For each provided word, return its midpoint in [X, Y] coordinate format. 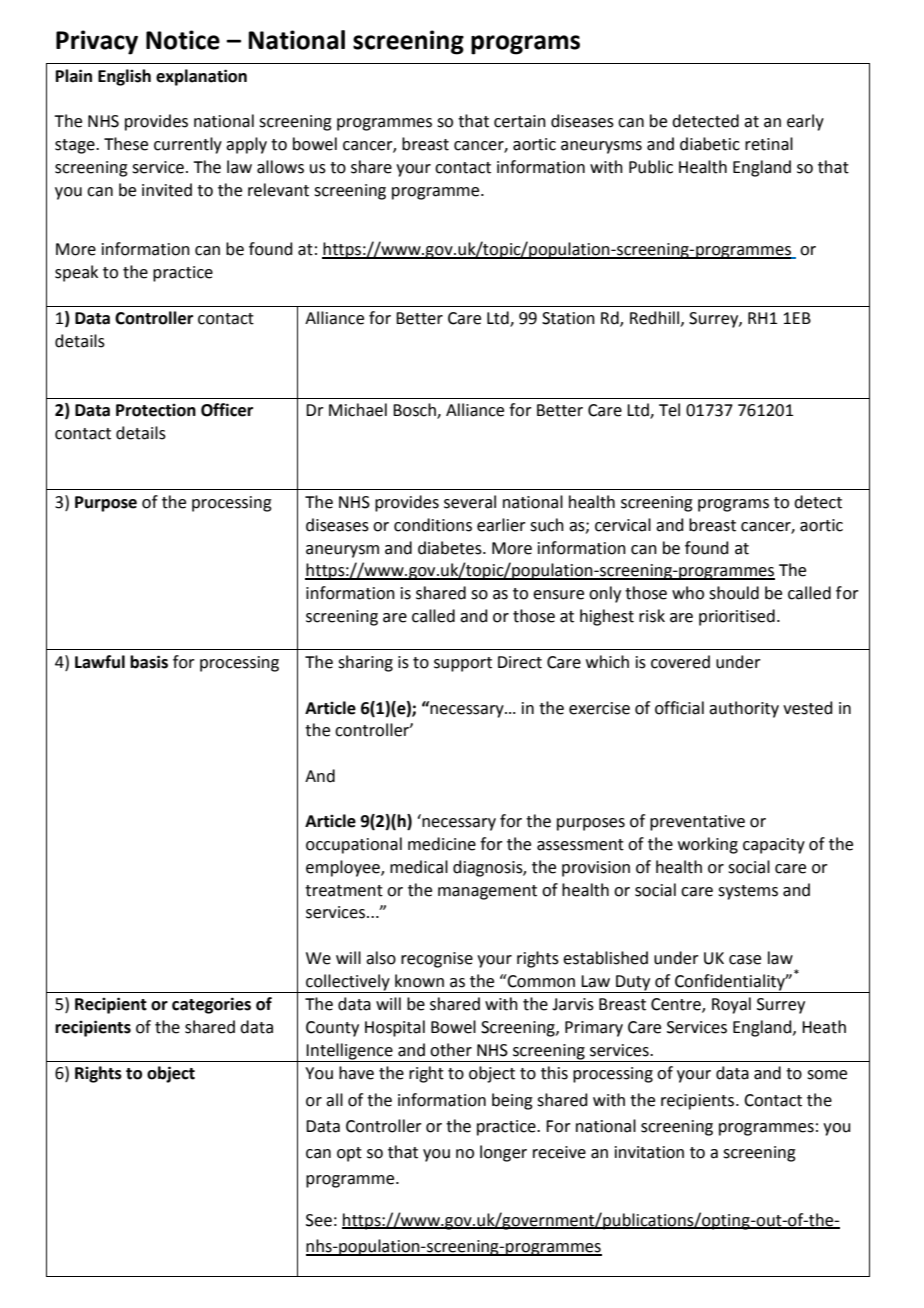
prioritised [737, 617]
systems [748, 892]
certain [520, 121]
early [805, 122]
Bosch [415, 411]
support [463, 664]
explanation [201, 77]
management [487, 892]
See [319, 1220]
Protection [156, 410]
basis [149, 662]
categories [211, 1005]
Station [568, 318]
